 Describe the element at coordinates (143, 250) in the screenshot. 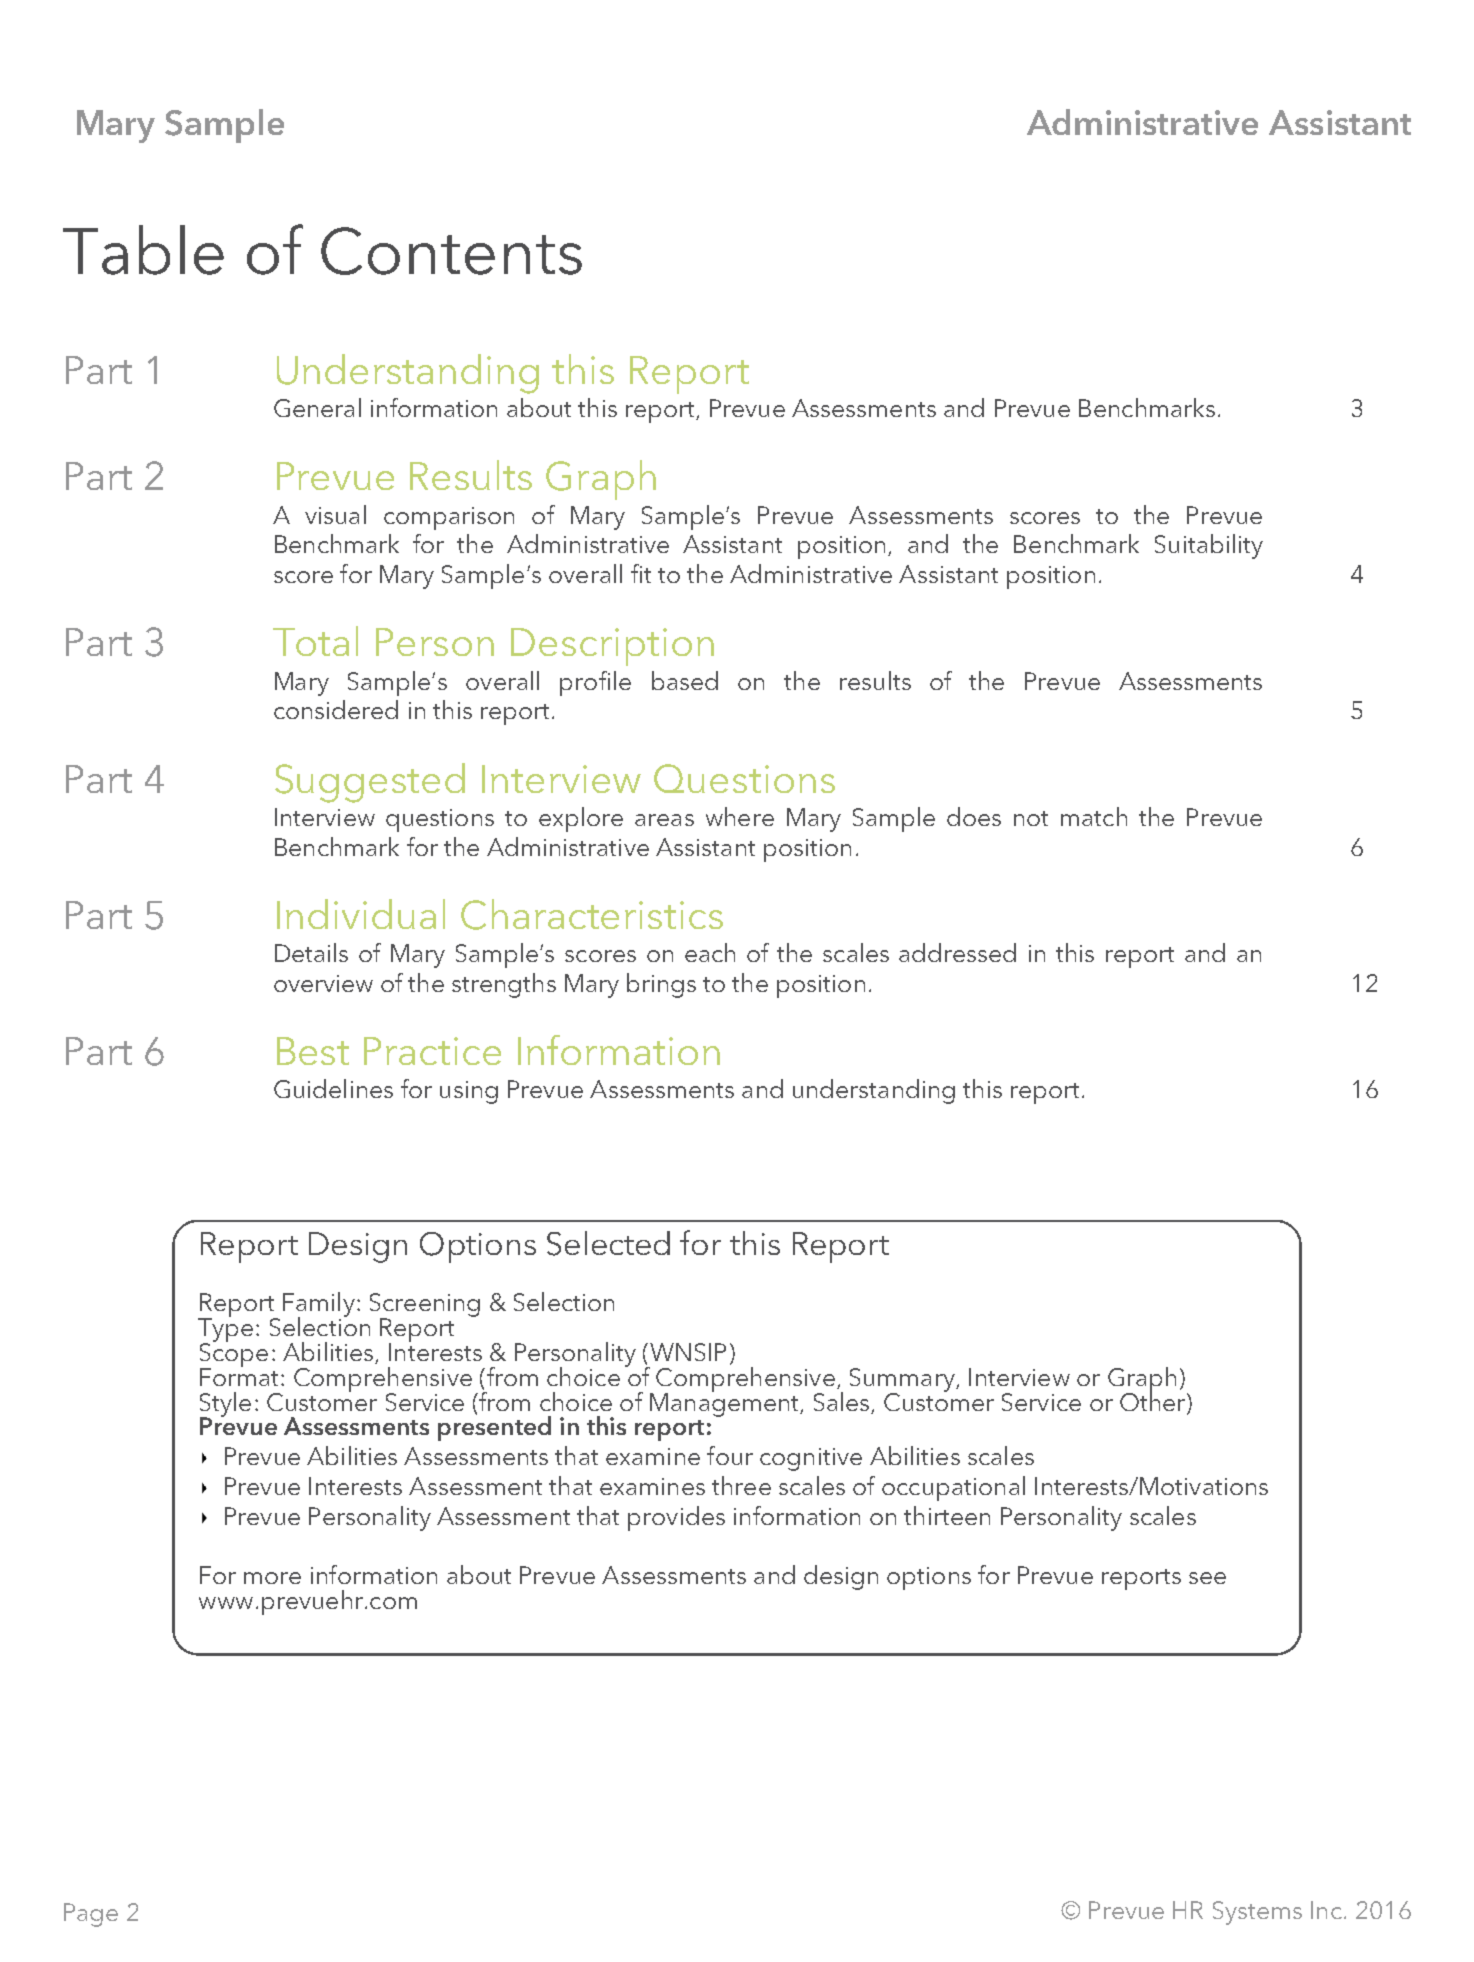

I see `Table` at that location.
